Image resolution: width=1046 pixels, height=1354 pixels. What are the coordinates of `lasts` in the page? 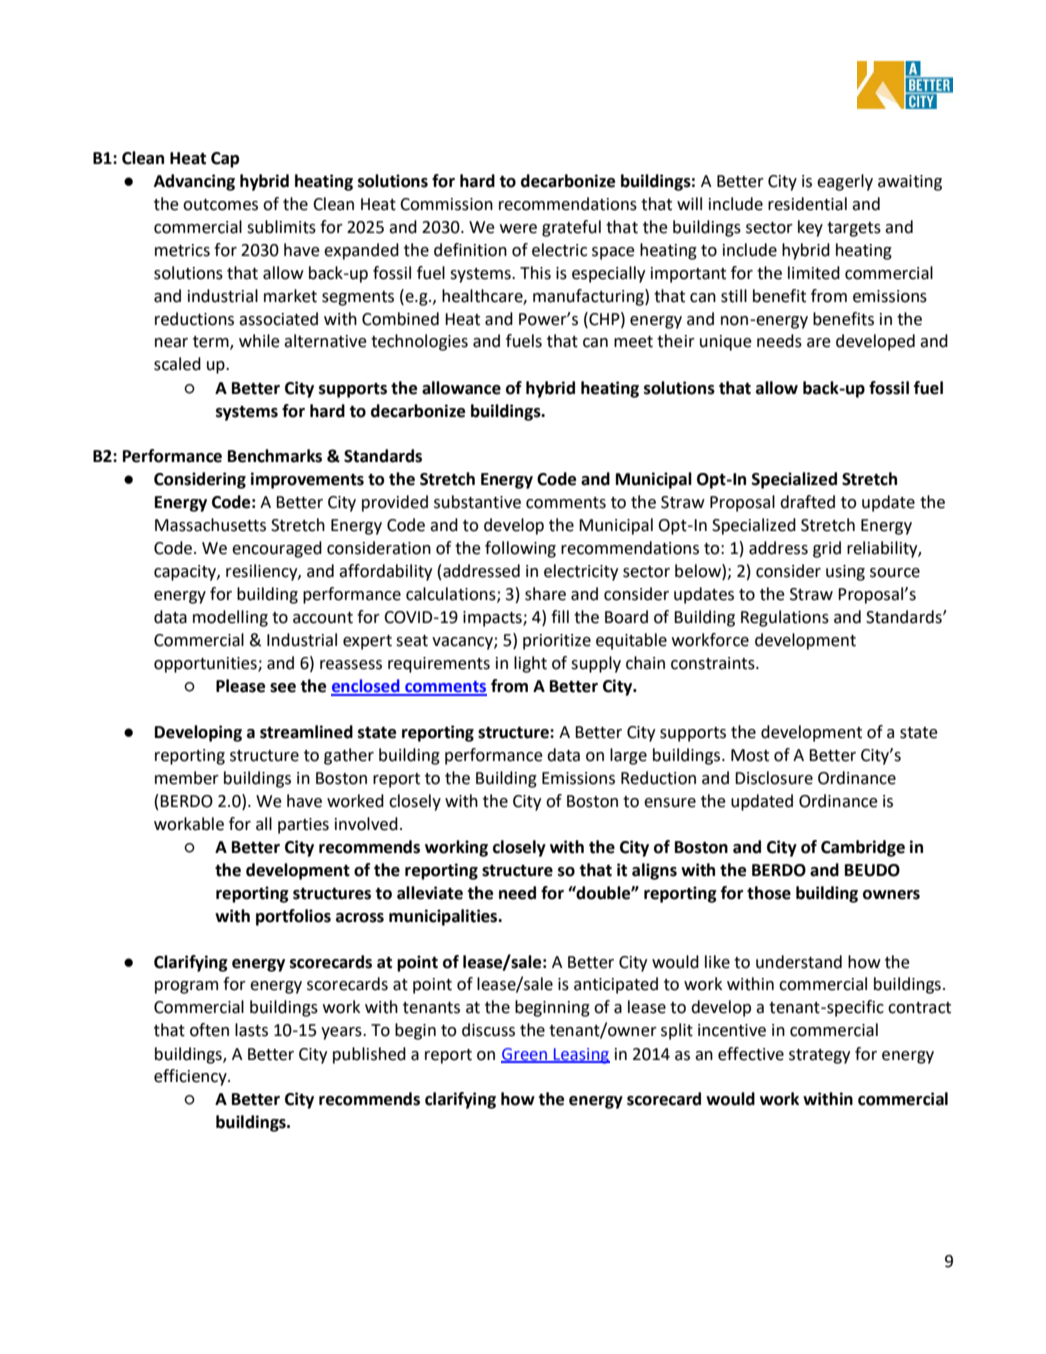 It's located at (251, 1030).
